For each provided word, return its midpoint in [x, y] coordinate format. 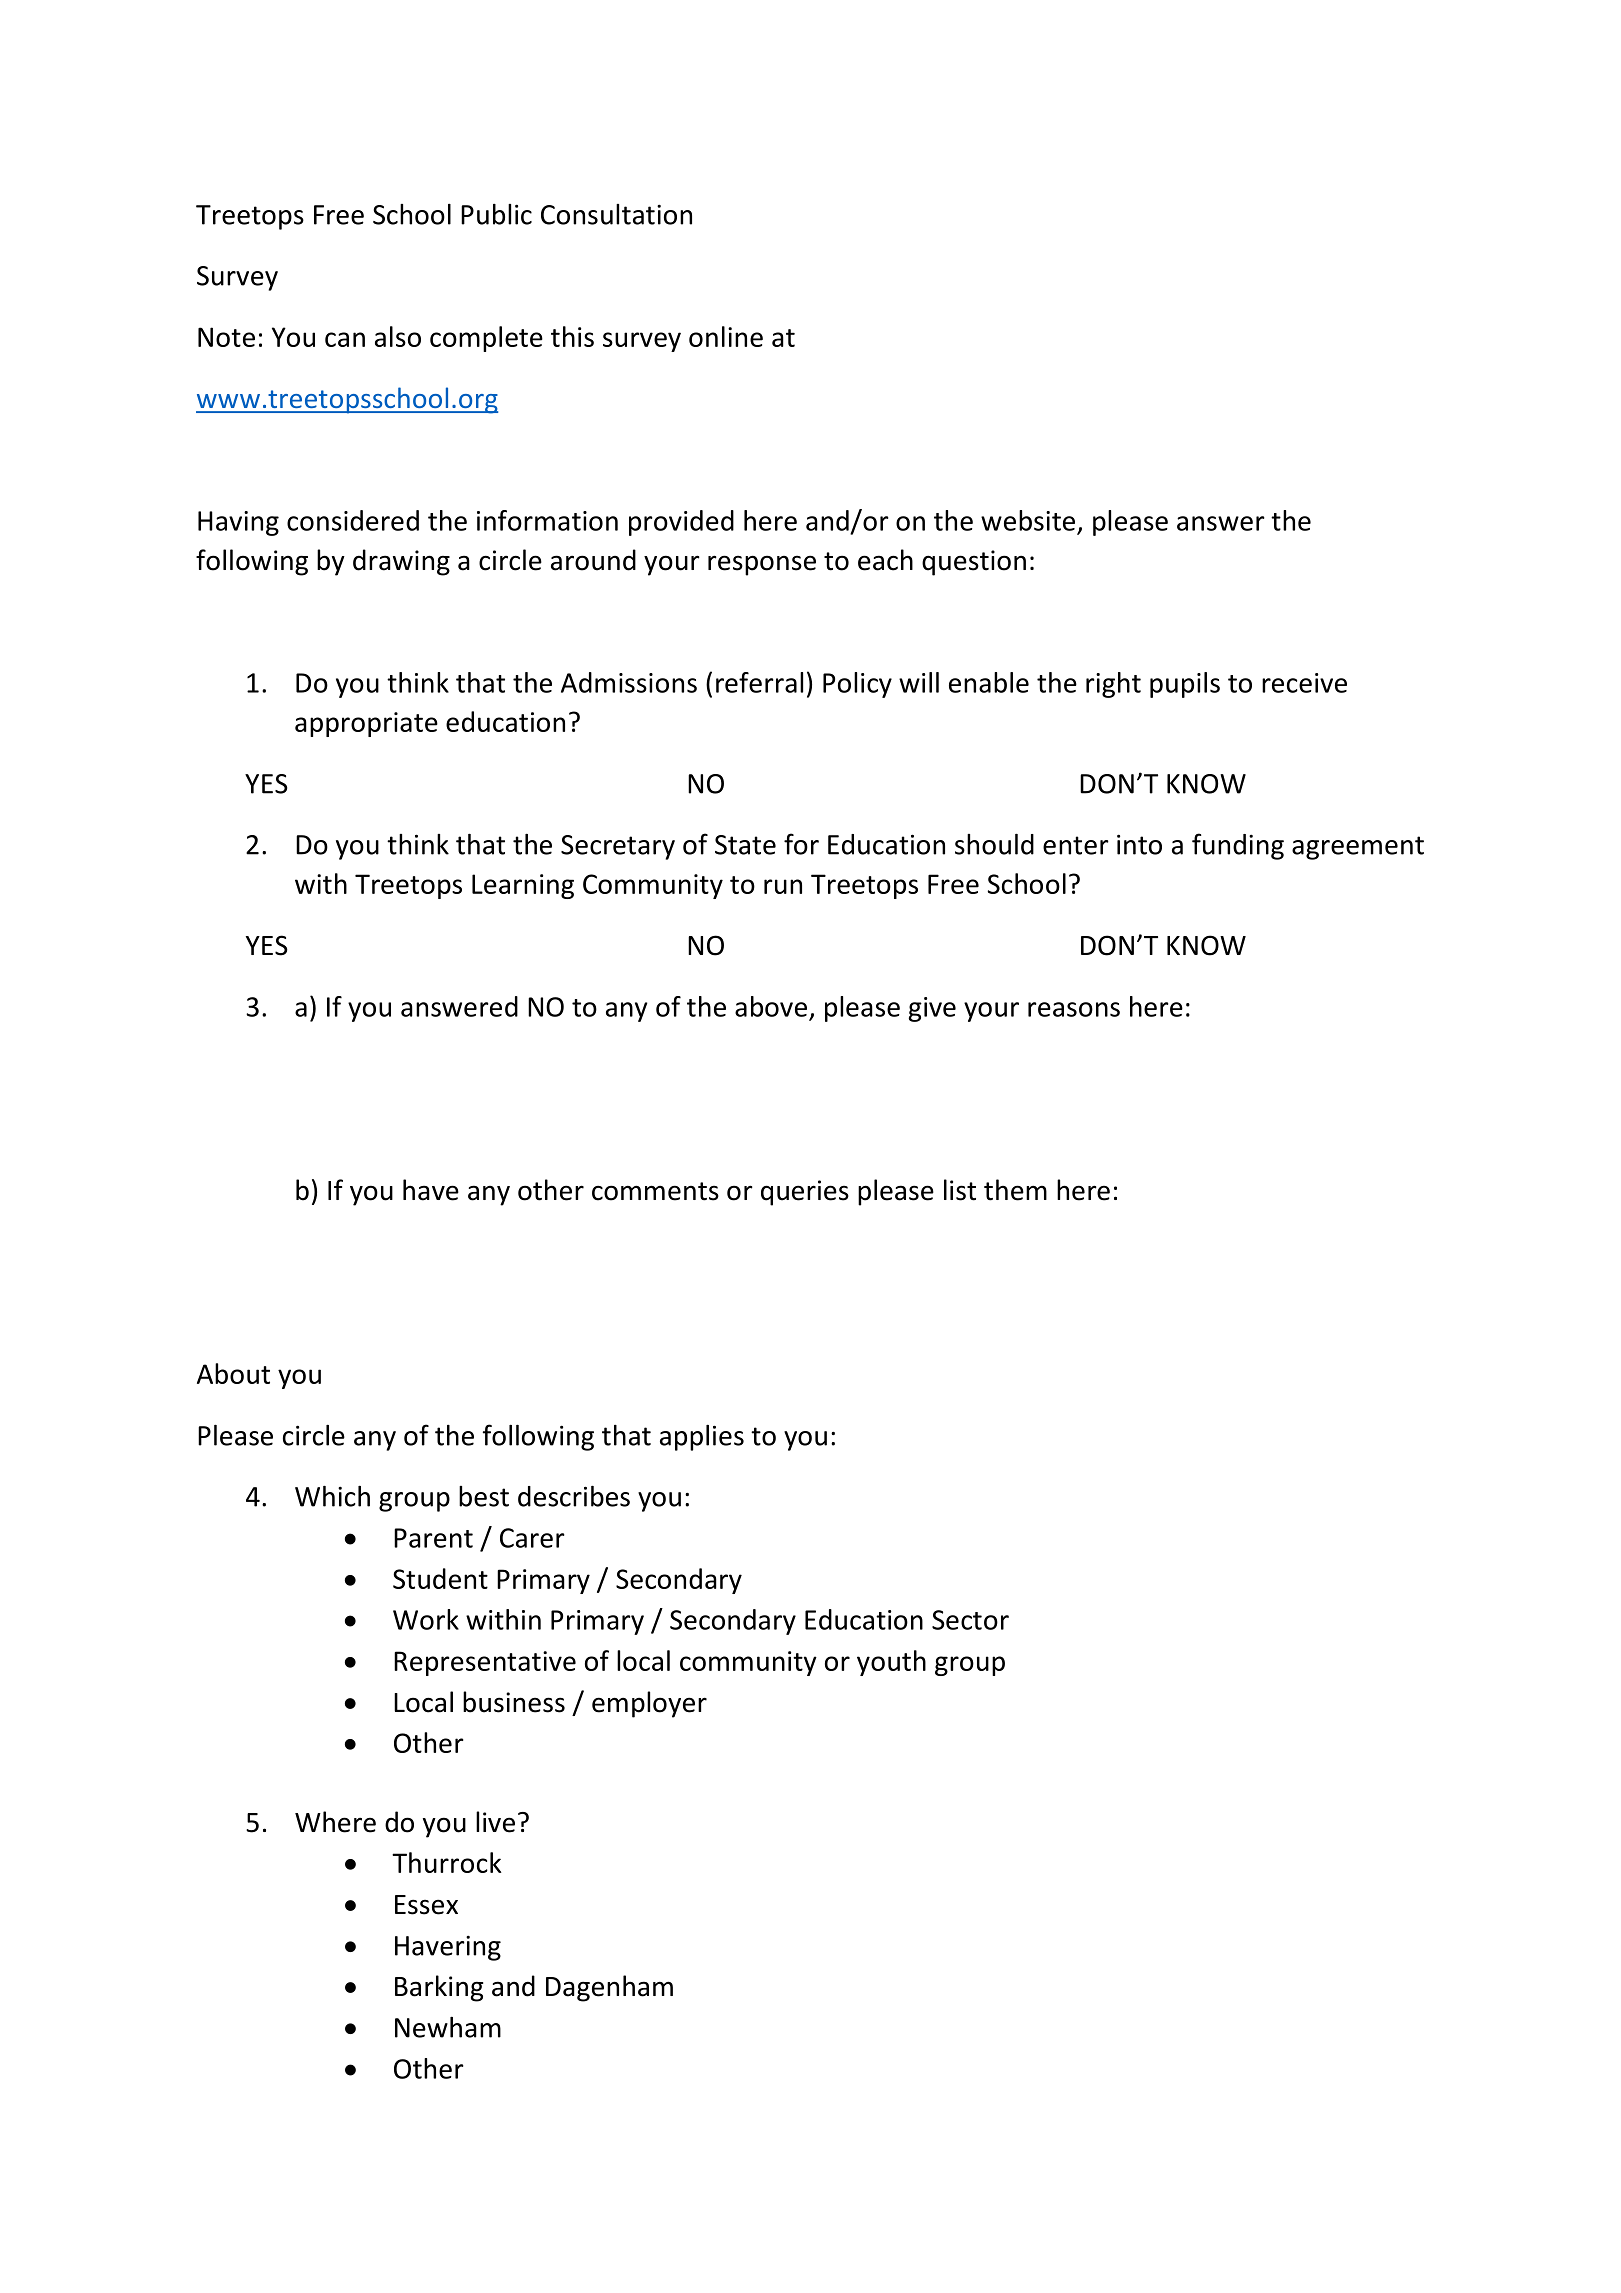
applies [702, 1438]
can [345, 339]
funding [1238, 846]
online [726, 336]
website [1028, 520]
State [745, 845]
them [1015, 1190]
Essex [426, 1905]
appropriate [366, 724]
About [233, 1373]
